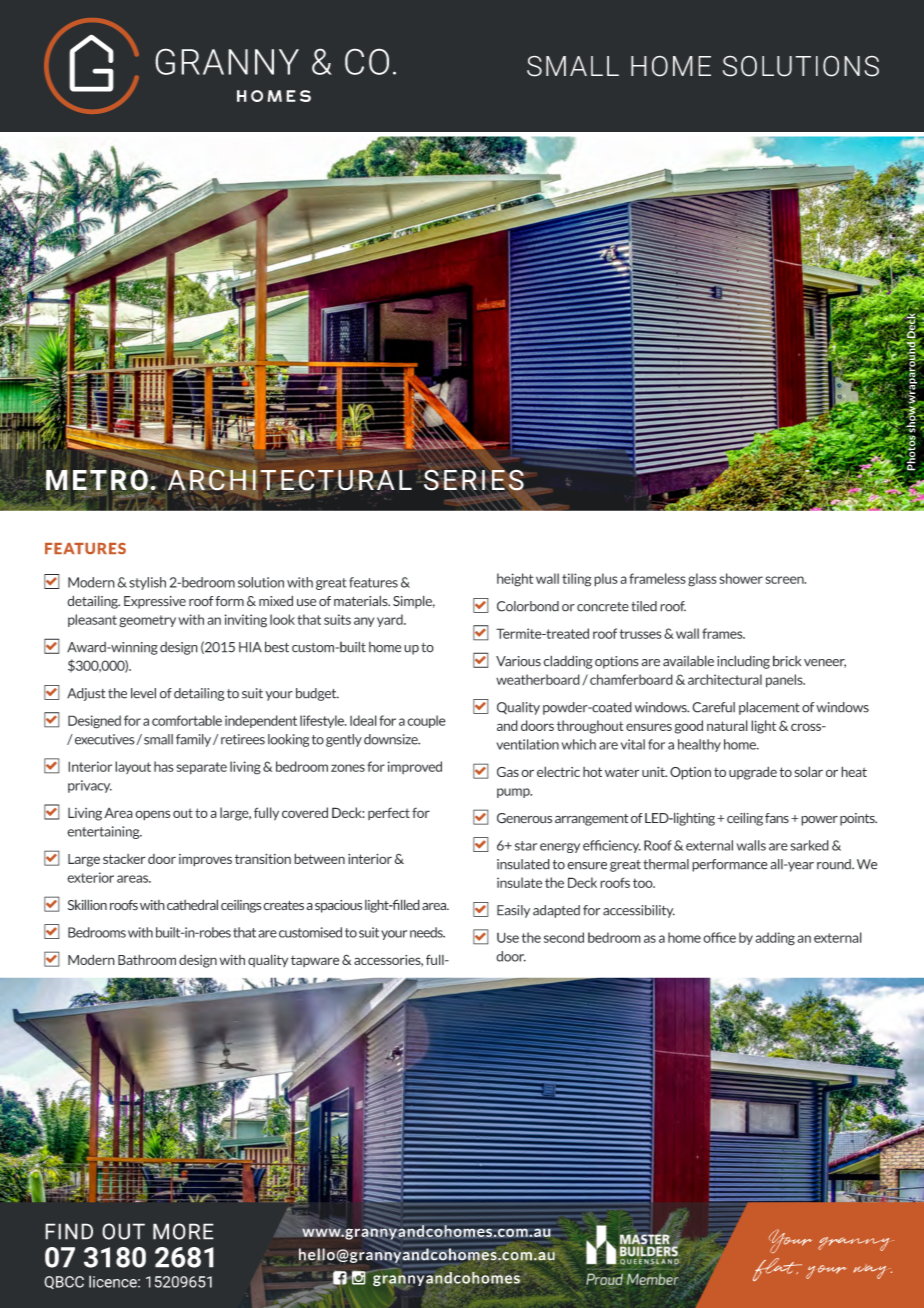  What do you see at coordinates (98, 481) in the screenshot?
I see `METRO` at bounding box center [98, 481].
